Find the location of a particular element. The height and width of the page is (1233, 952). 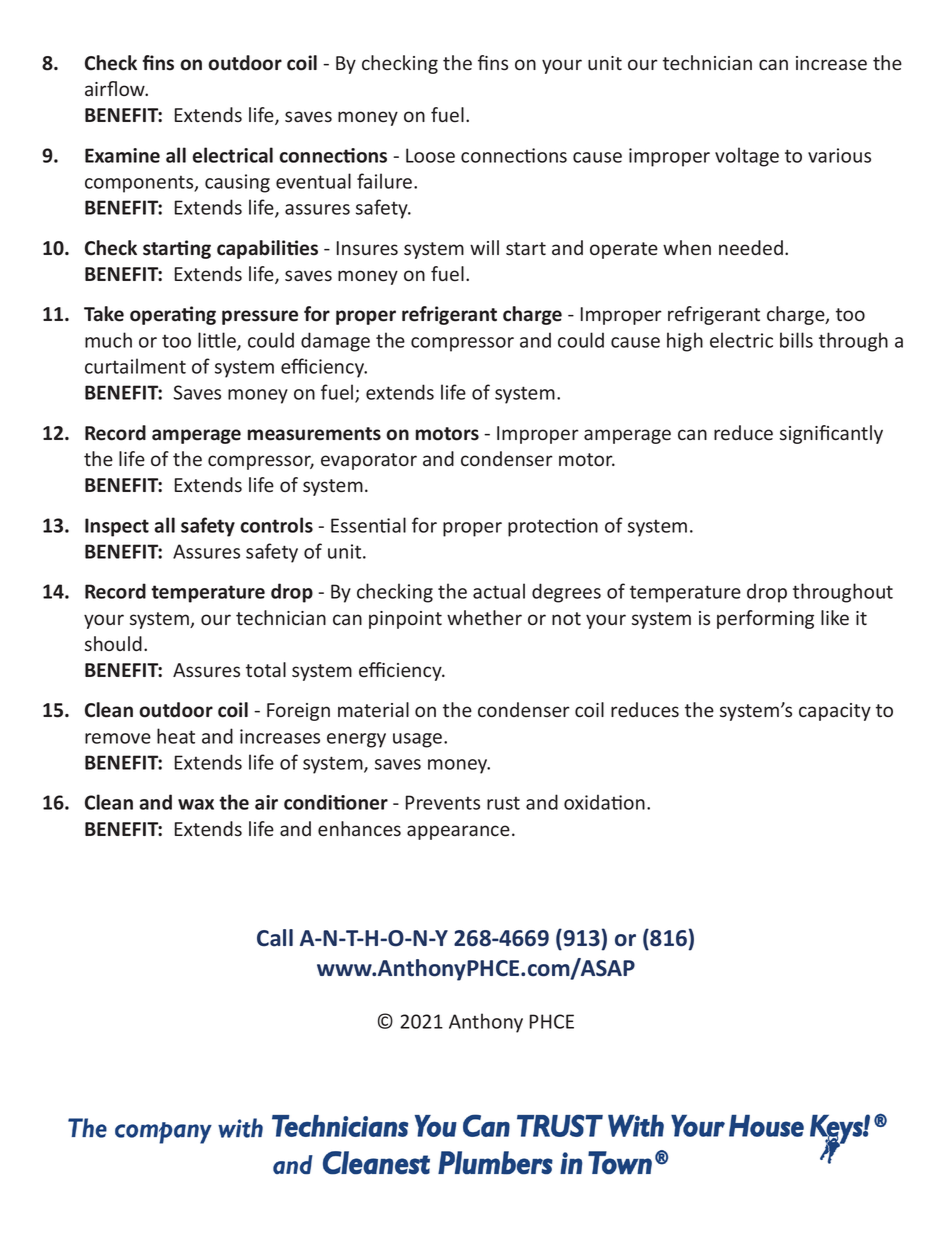

oxidation is located at coordinates (604, 802).
